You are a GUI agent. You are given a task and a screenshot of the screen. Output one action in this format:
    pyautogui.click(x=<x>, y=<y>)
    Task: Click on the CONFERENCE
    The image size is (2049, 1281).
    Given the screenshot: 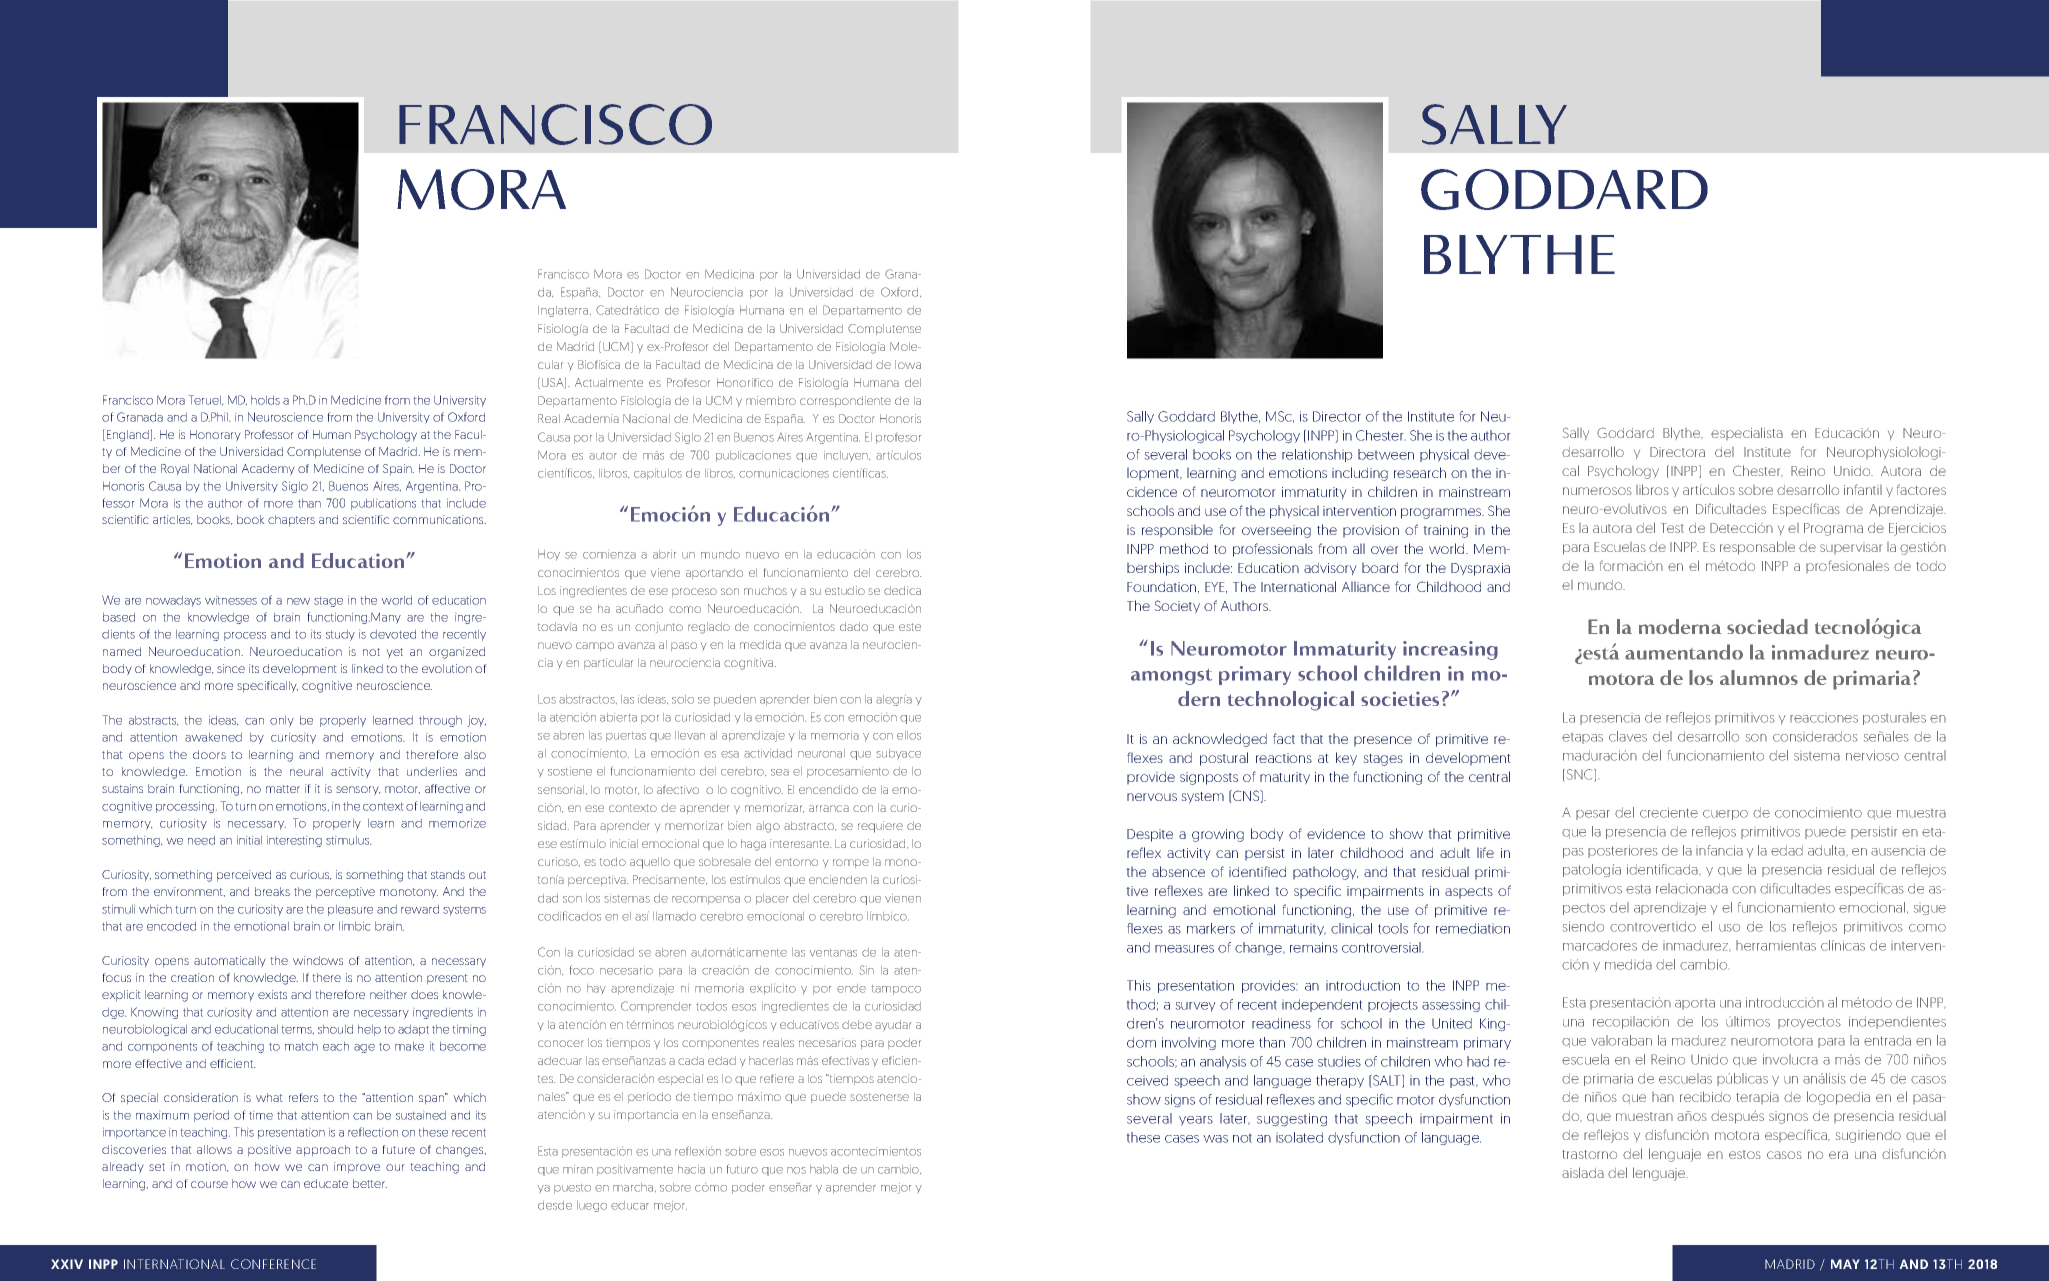 What is the action you would take?
    pyautogui.click(x=273, y=1264)
